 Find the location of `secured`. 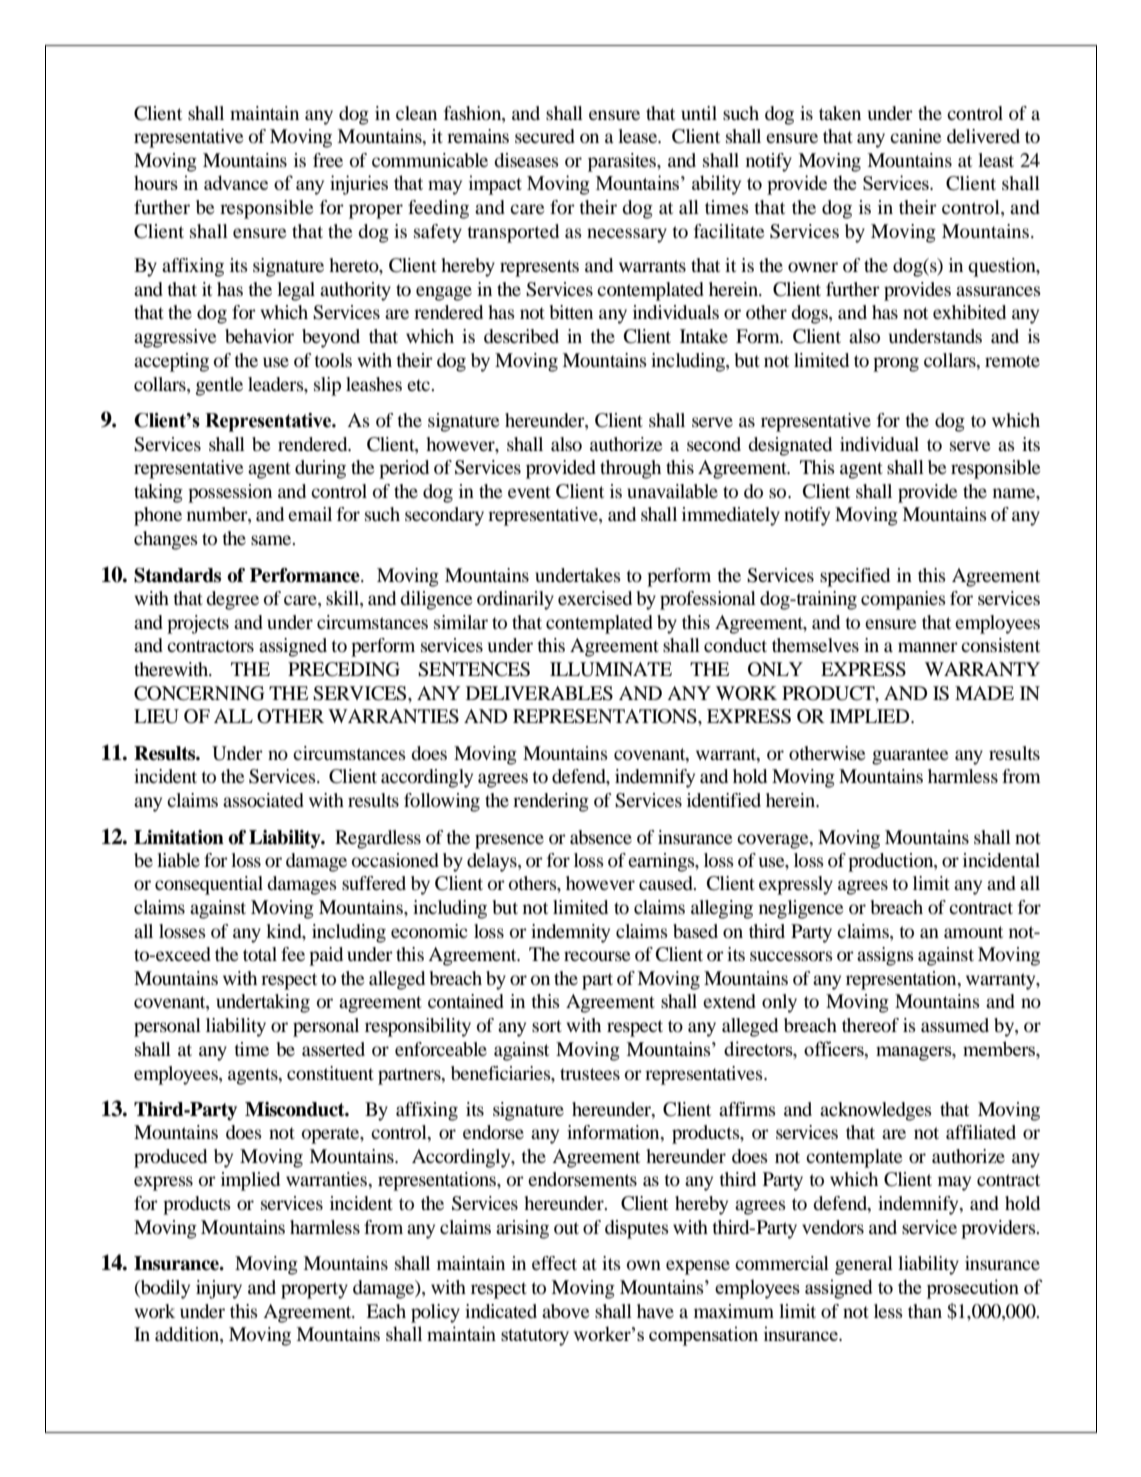

secured is located at coordinates (545, 136).
